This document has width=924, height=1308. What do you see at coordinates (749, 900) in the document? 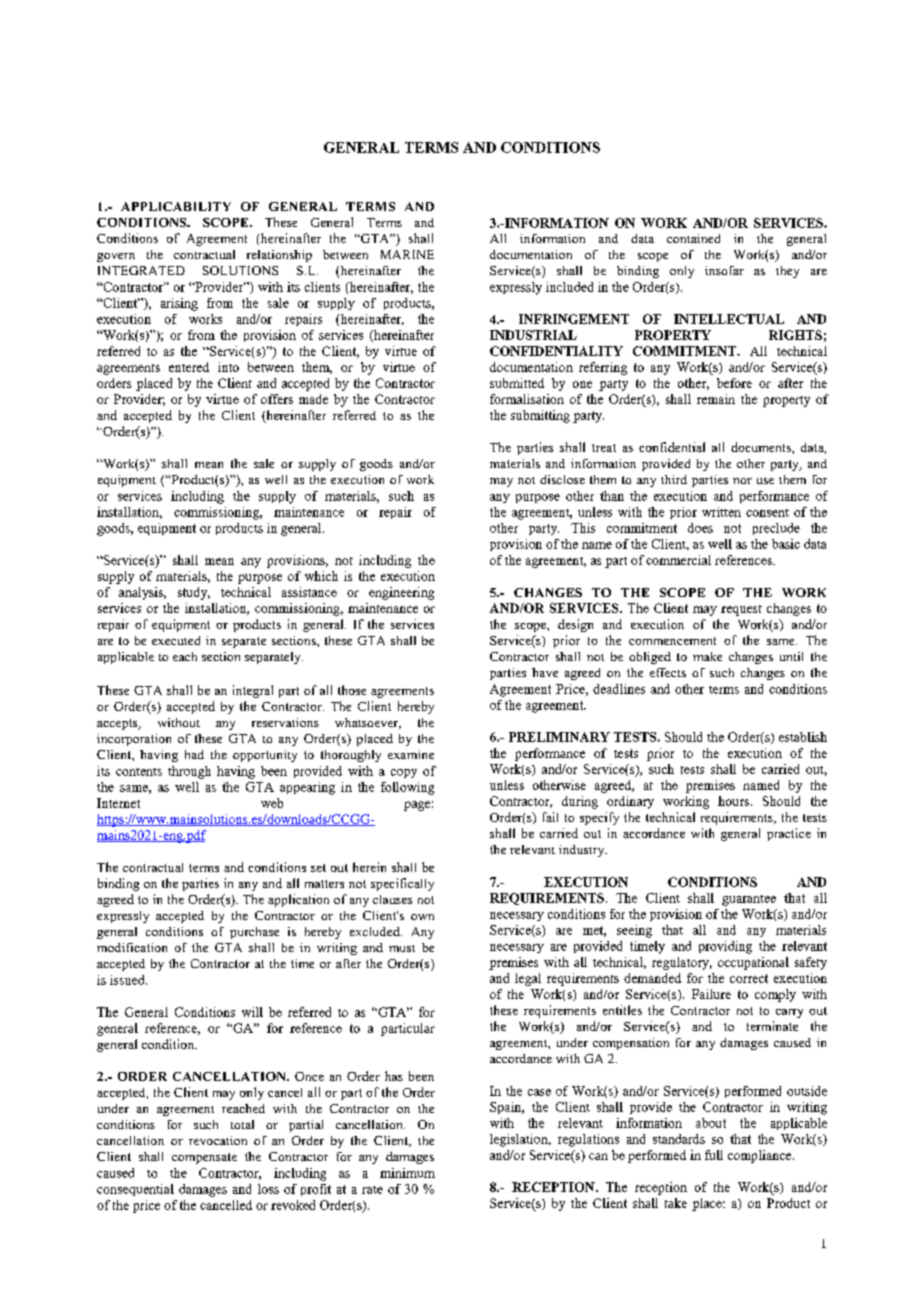
I see `guarantee` at bounding box center [749, 900].
